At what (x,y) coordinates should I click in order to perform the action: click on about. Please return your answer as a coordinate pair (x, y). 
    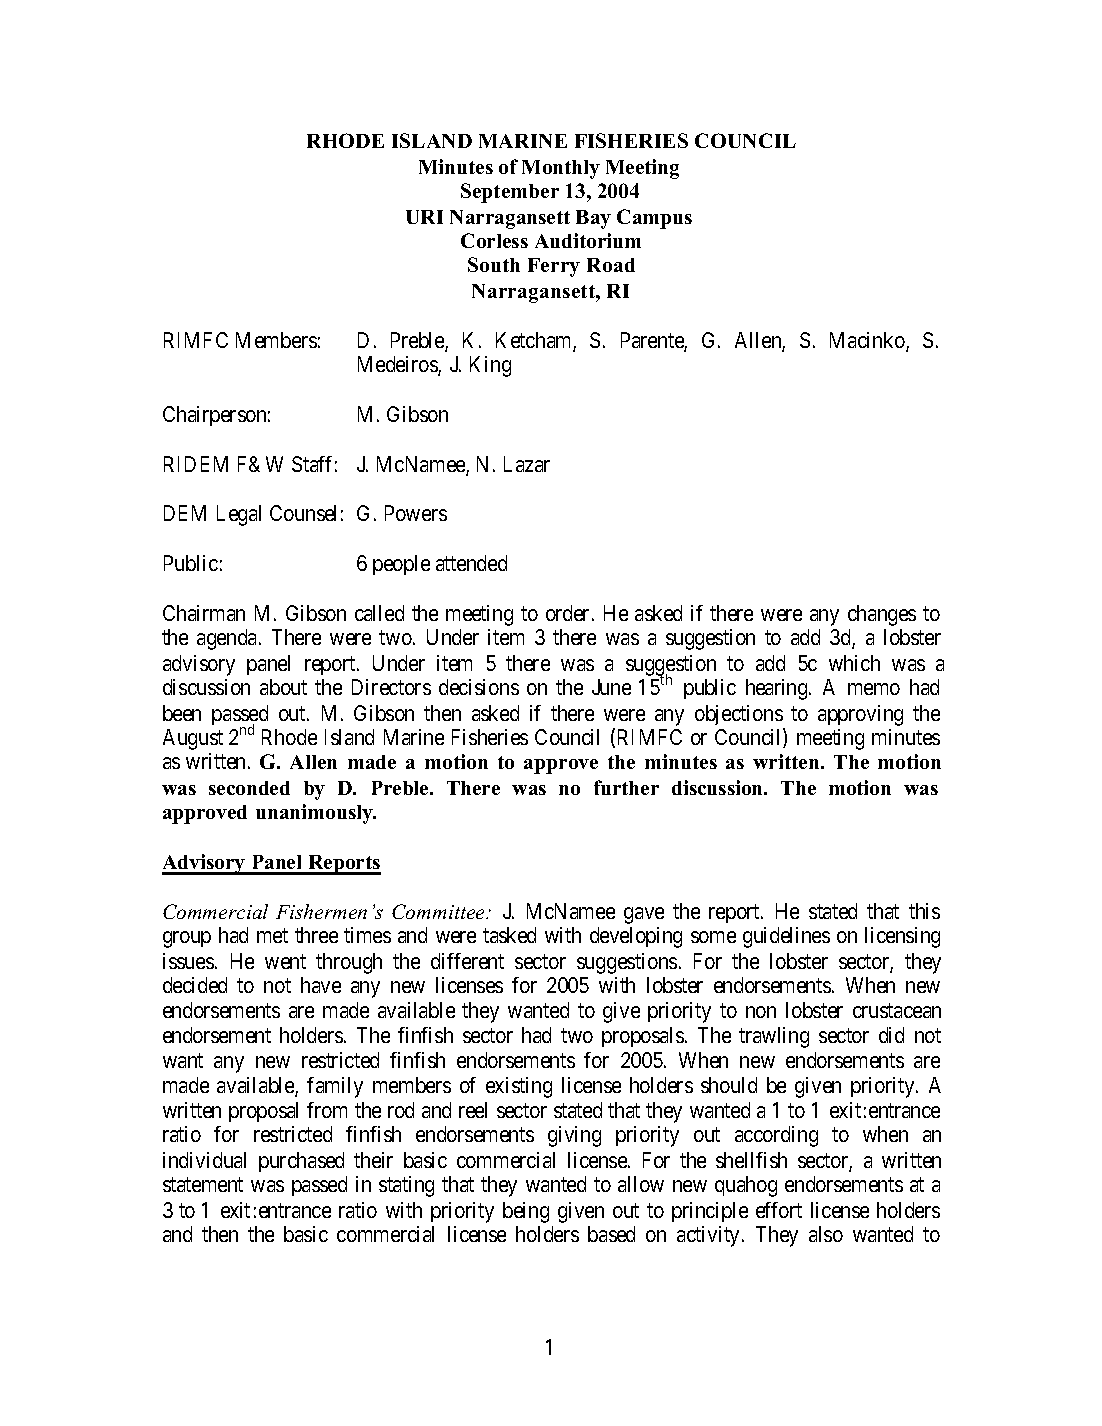
    Looking at the image, I should click on (283, 687).
